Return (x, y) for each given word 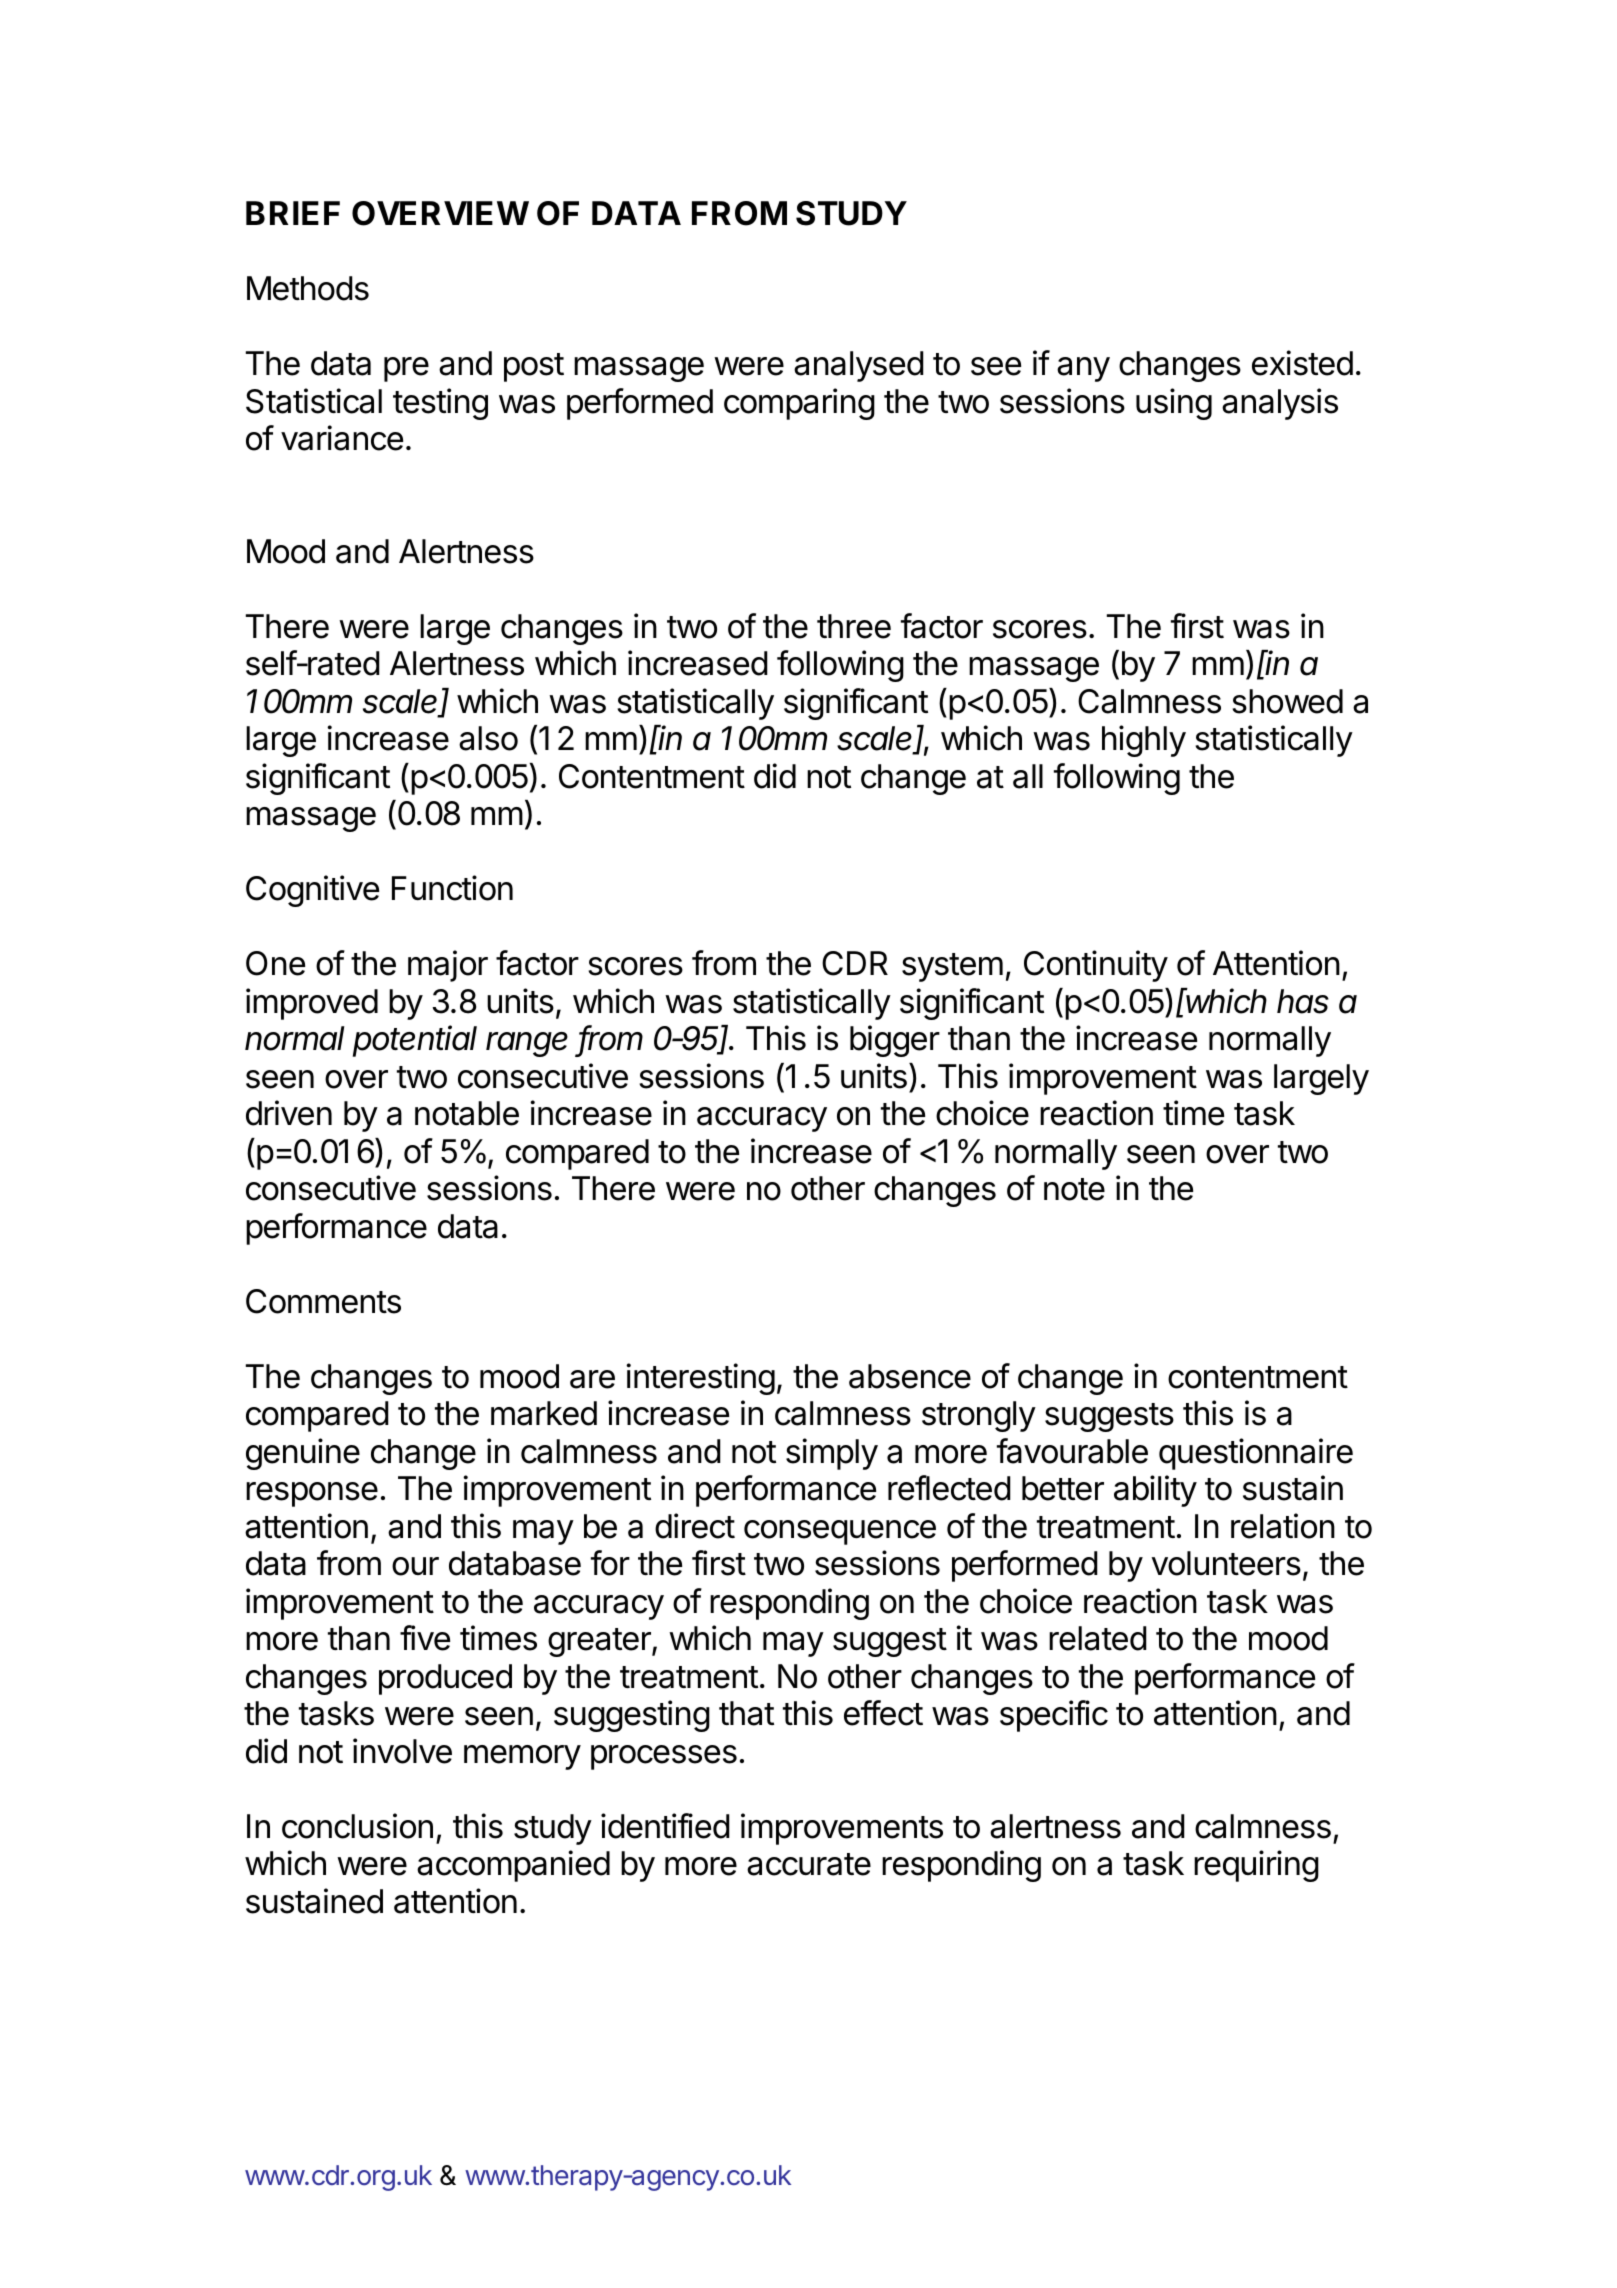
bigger (895, 1041)
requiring (1256, 1866)
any (1083, 369)
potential (415, 1041)
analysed (859, 366)
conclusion (357, 1826)
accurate (809, 1864)
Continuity (1096, 966)
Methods (308, 288)
